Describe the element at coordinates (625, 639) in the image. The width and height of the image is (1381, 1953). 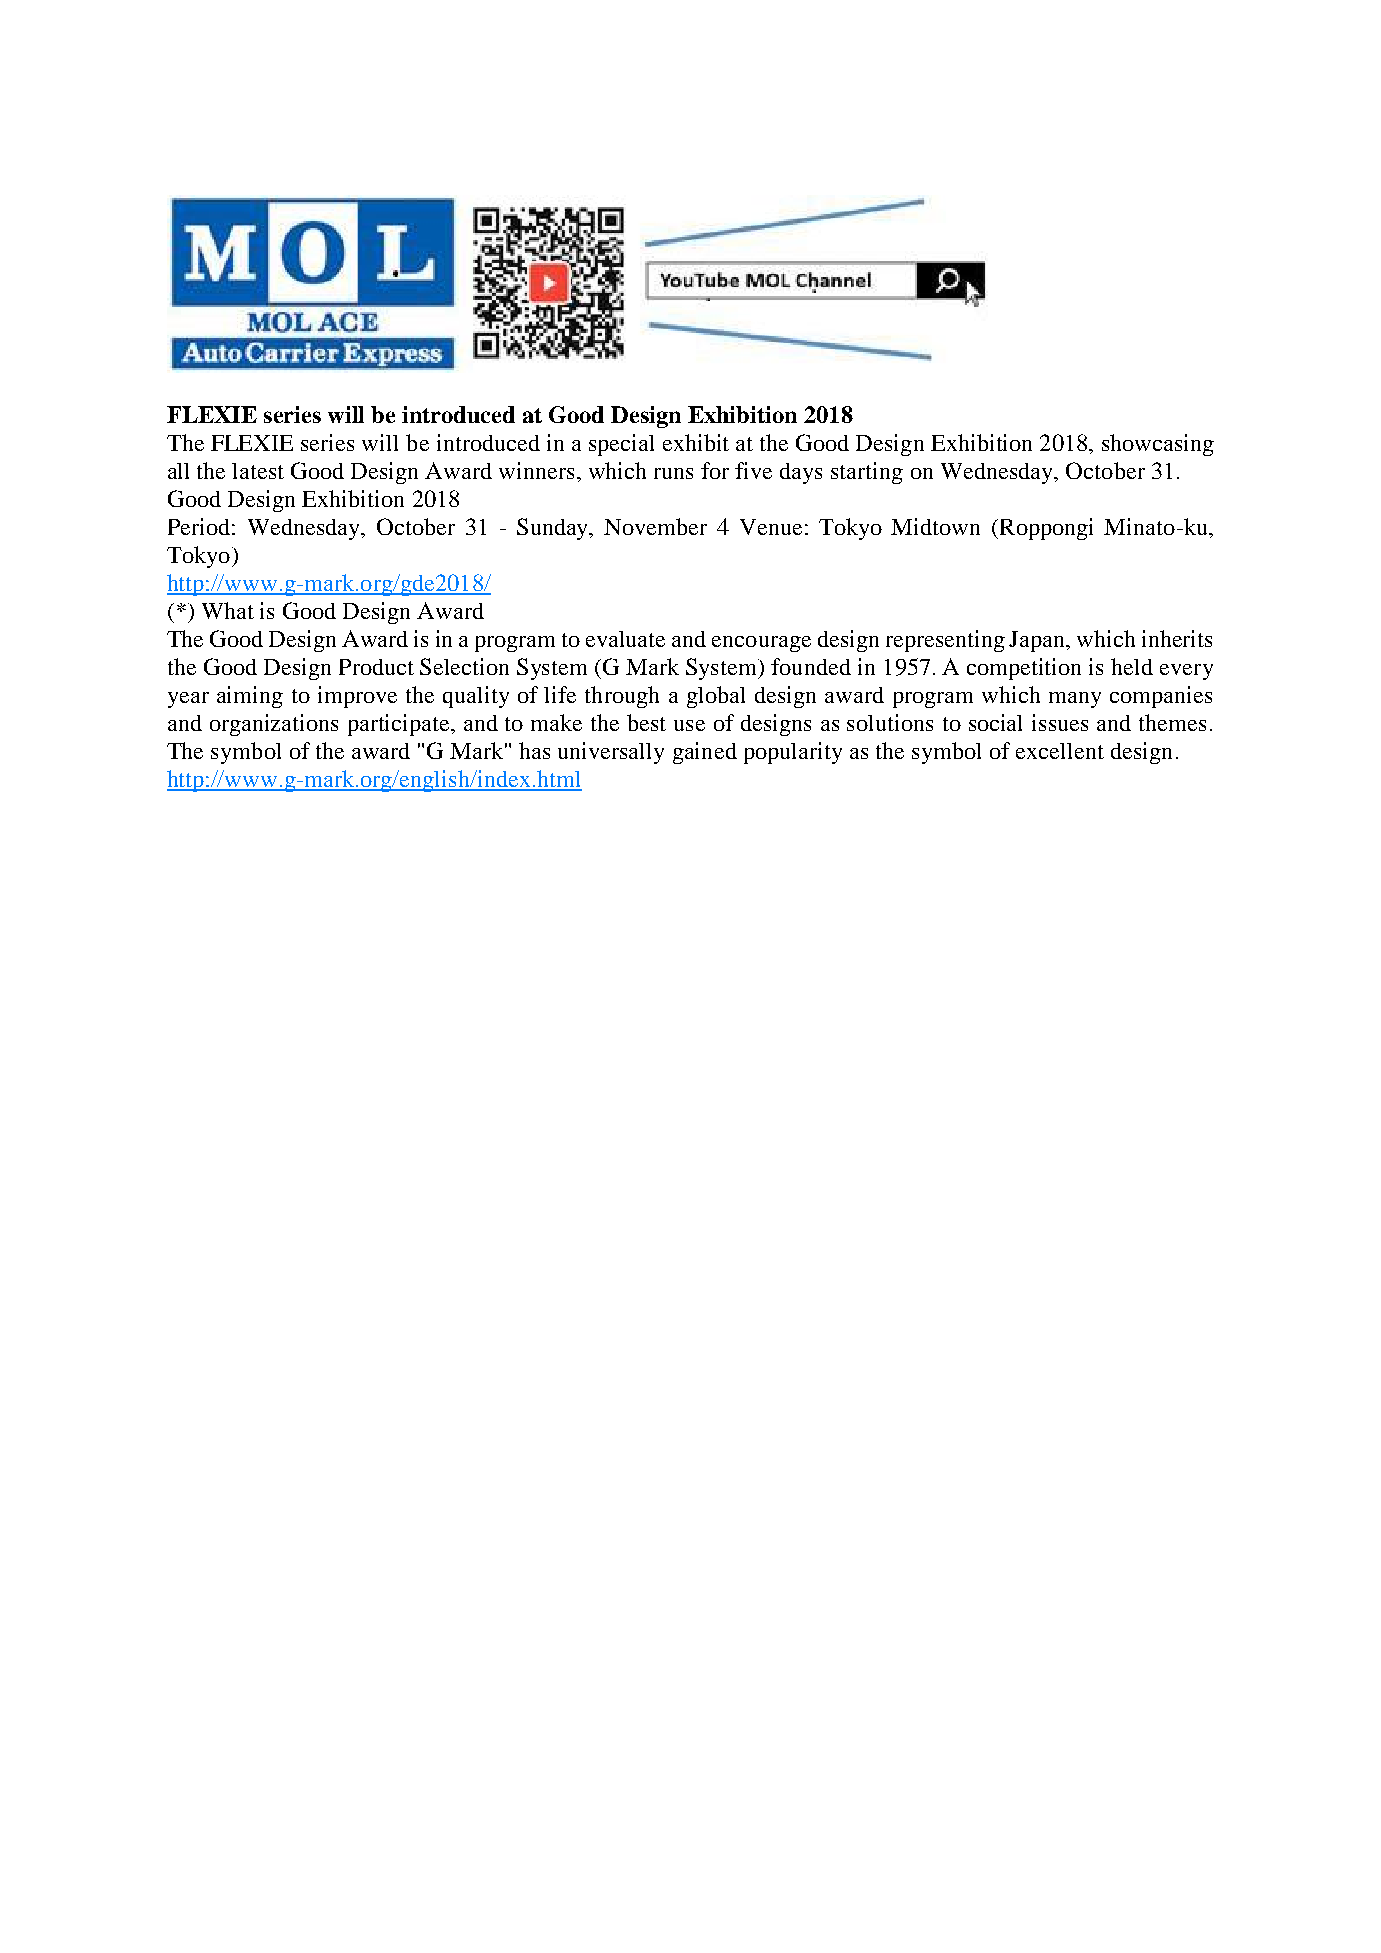
I see `evaluate` at that location.
